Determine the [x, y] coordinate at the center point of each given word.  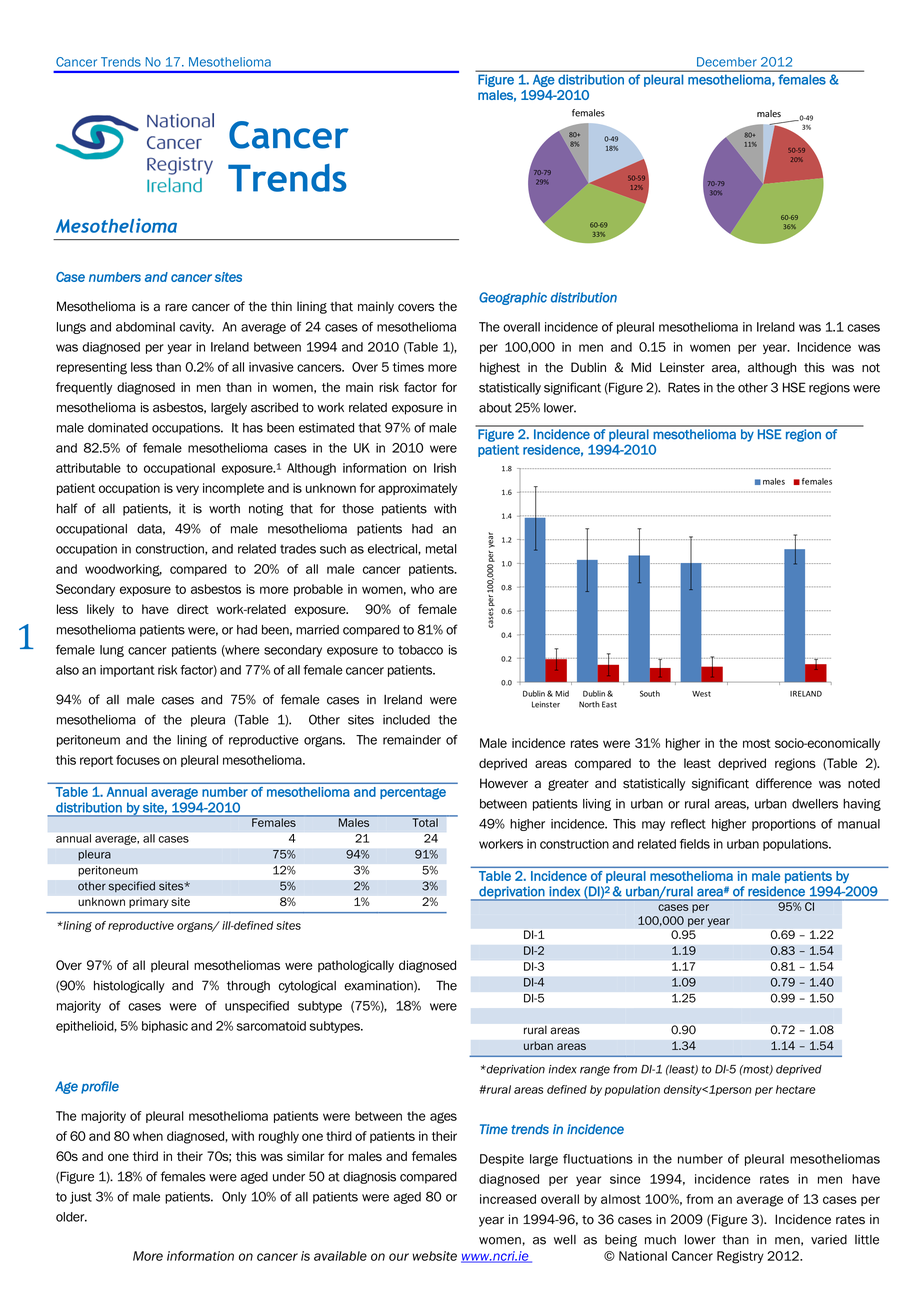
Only [234, 1197]
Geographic [513, 298]
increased [508, 1199]
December [727, 62]
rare [176, 308]
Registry [740, 1257]
